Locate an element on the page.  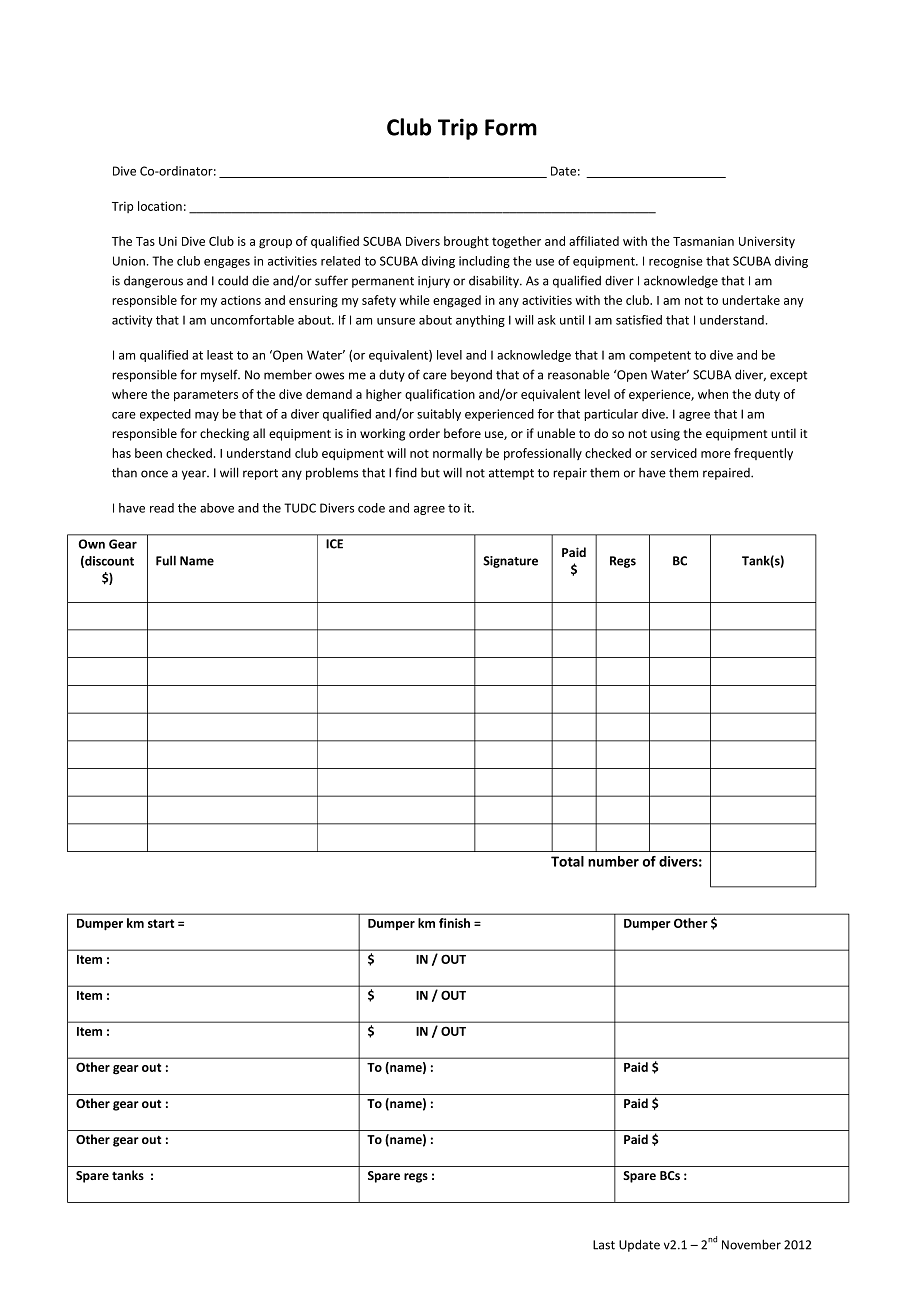
start is located at coordinates (161, 923).
